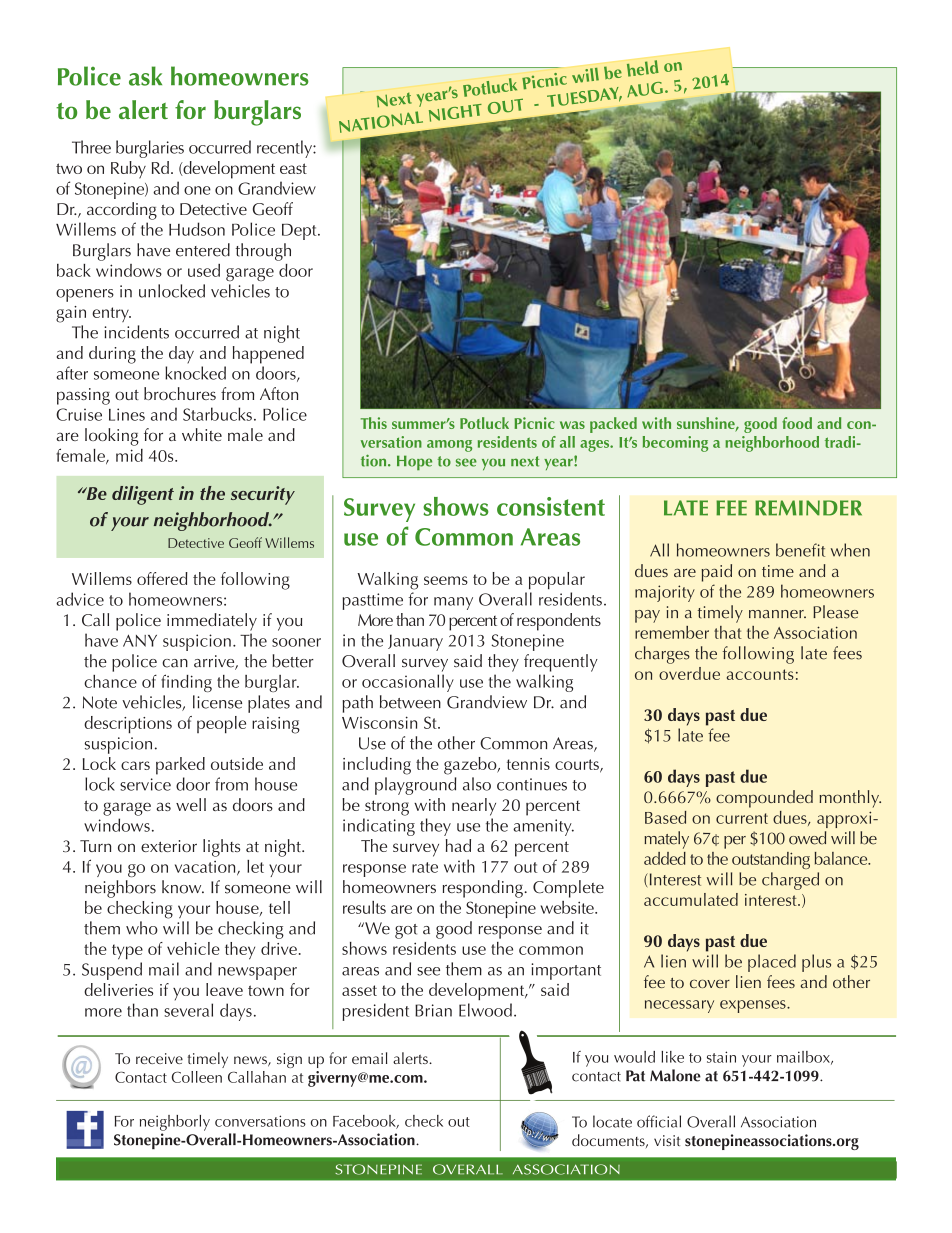 The height and width of the image is (1233, 952). I want to click on consistent, so click(551, 506).
